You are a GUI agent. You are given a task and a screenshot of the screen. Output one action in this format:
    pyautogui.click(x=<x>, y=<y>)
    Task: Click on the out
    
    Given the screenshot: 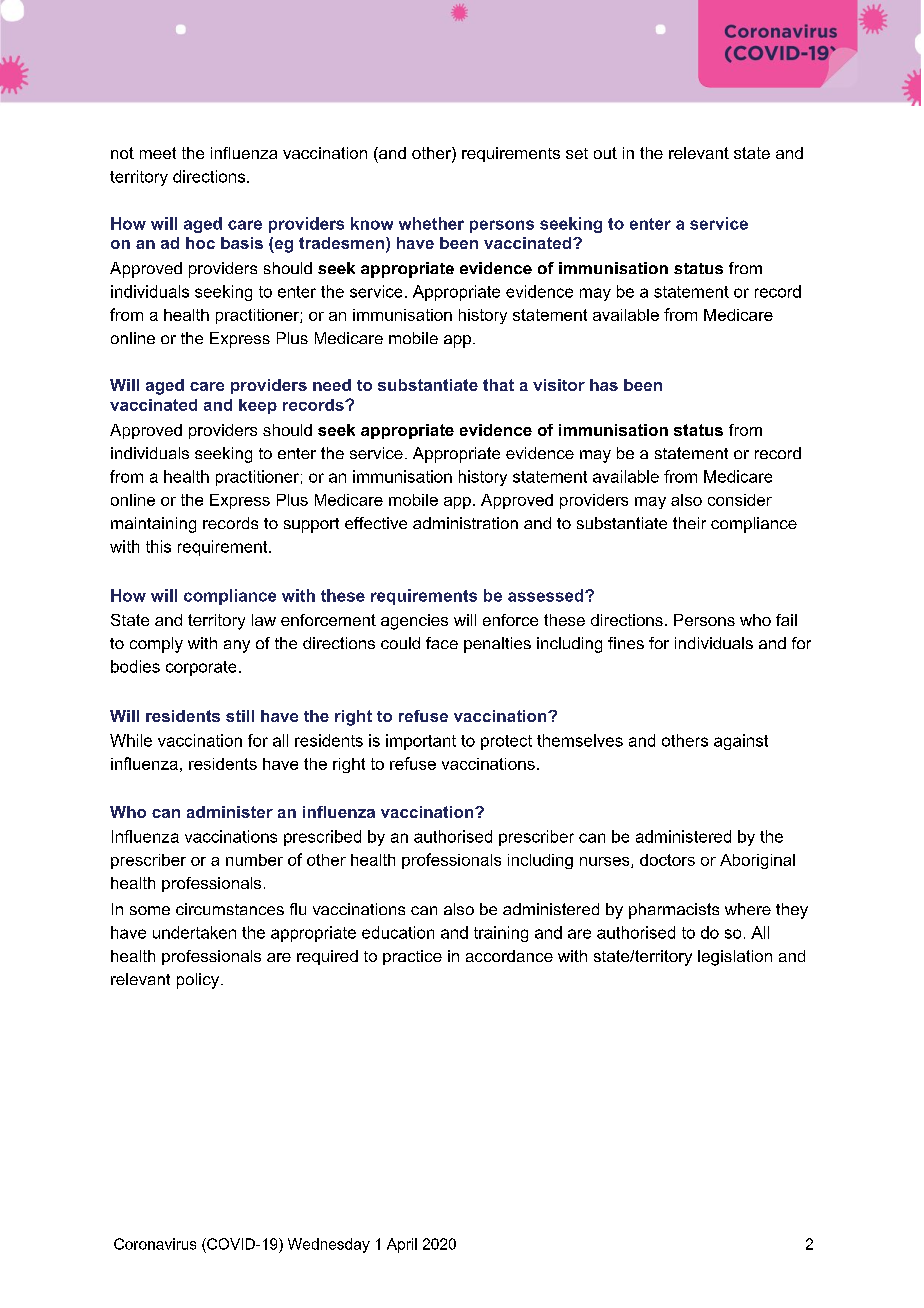 What is the action you would take?
    pyautogui.click(x=605, y=153)
